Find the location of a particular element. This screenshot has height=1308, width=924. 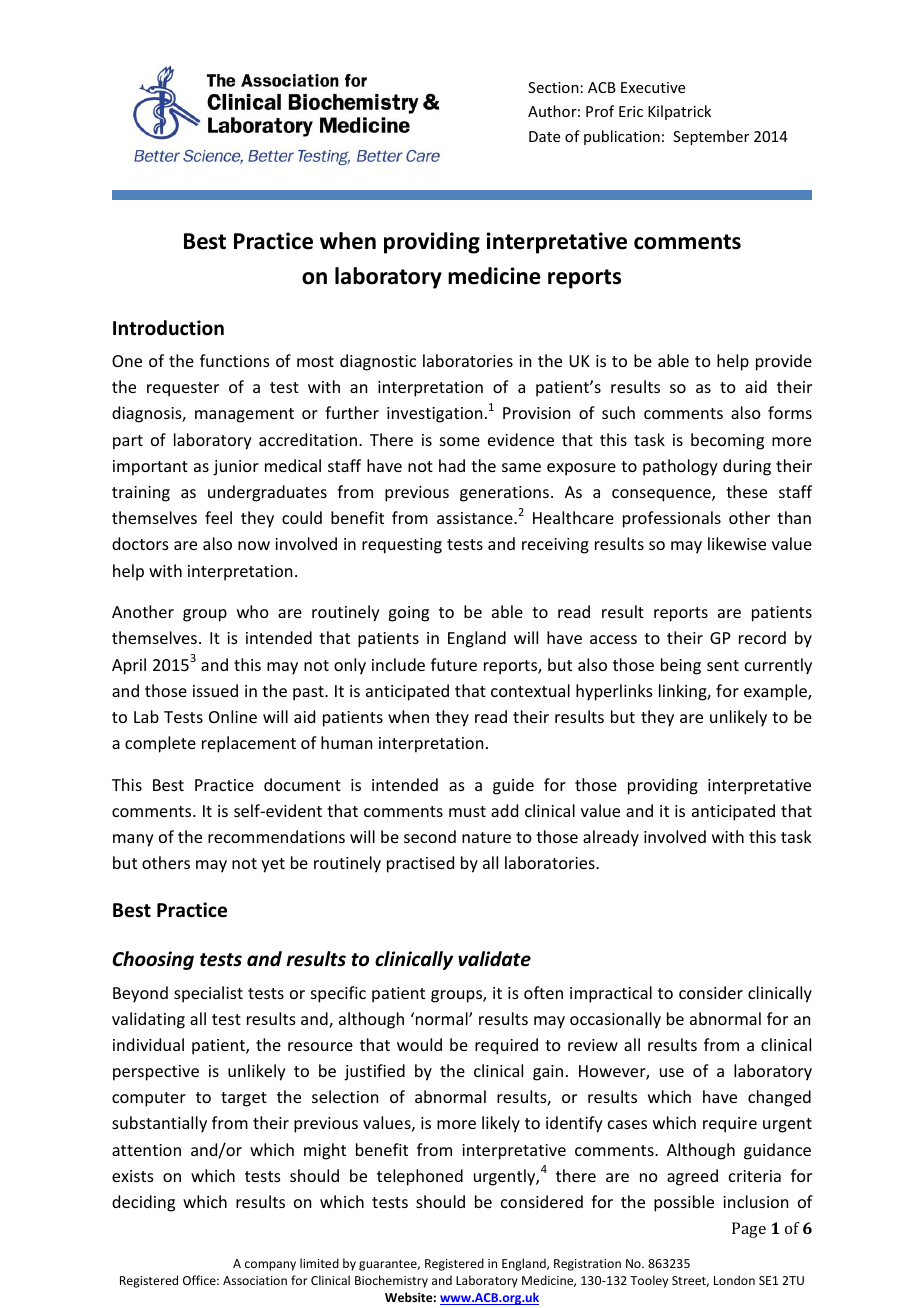

specialist is located at coordinates (208, 994).
